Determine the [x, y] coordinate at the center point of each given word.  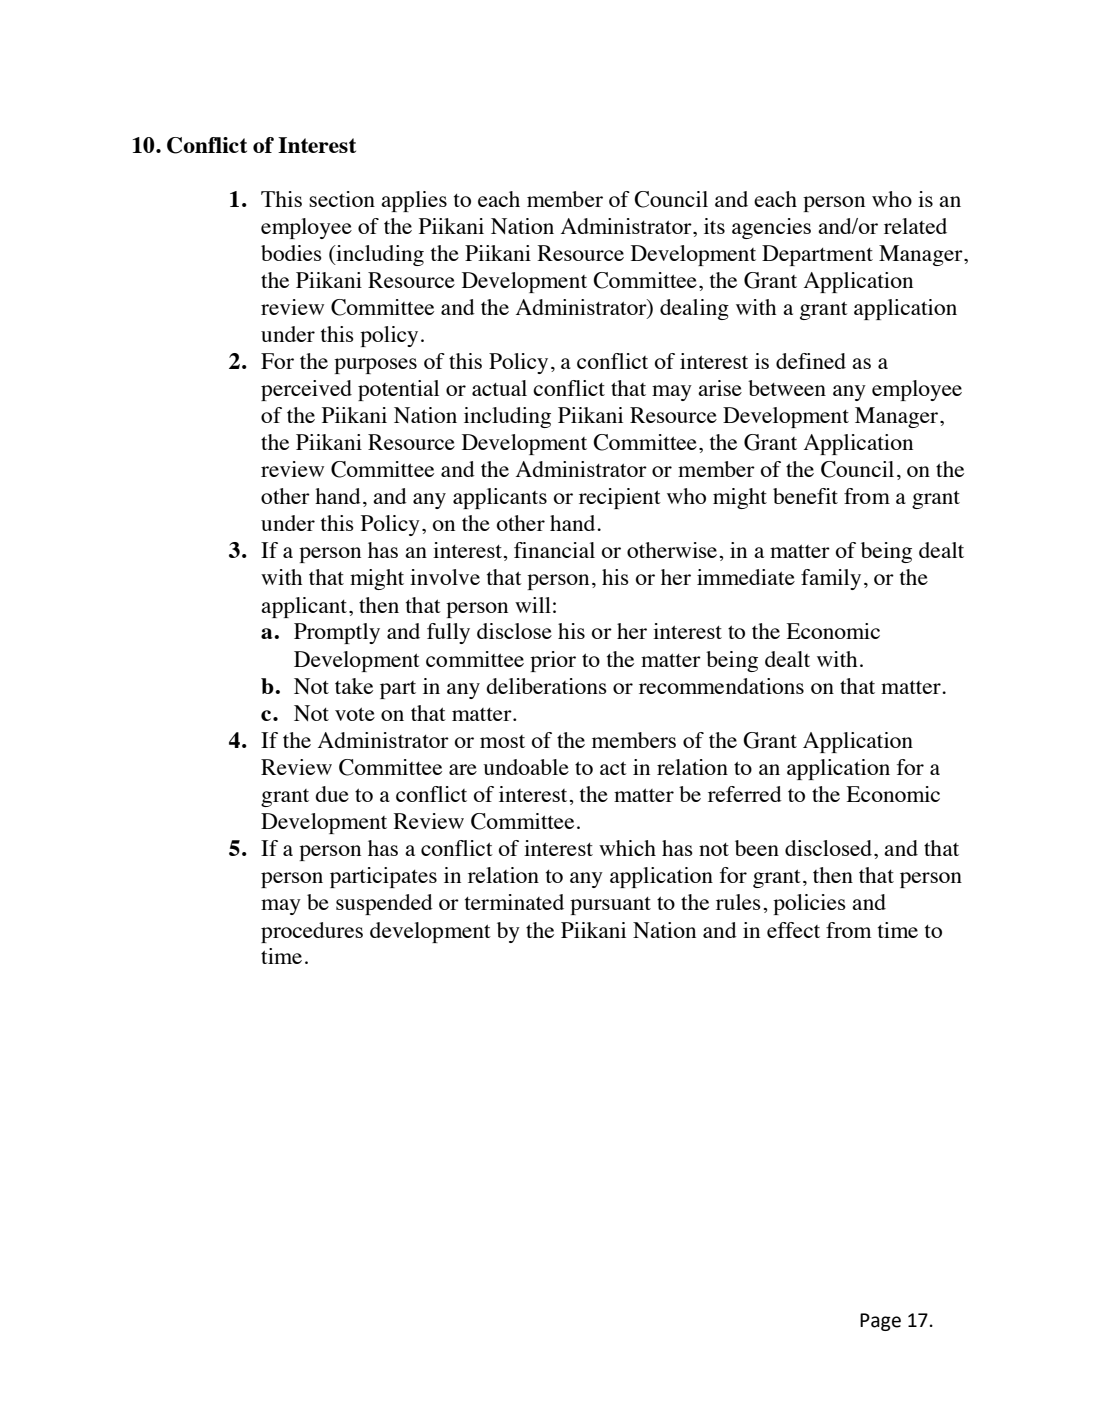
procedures [312, 932]
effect [793, 930]
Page [880, 1322]
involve [445, 577]
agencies [771, 228]
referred [745, 794]
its [714, 226]
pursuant [610, 906]
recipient [620, 498]
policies [809, 904]
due [332, 794]
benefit [805, 496]
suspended [384, 904]
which [627, 848]
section [342, 199]
